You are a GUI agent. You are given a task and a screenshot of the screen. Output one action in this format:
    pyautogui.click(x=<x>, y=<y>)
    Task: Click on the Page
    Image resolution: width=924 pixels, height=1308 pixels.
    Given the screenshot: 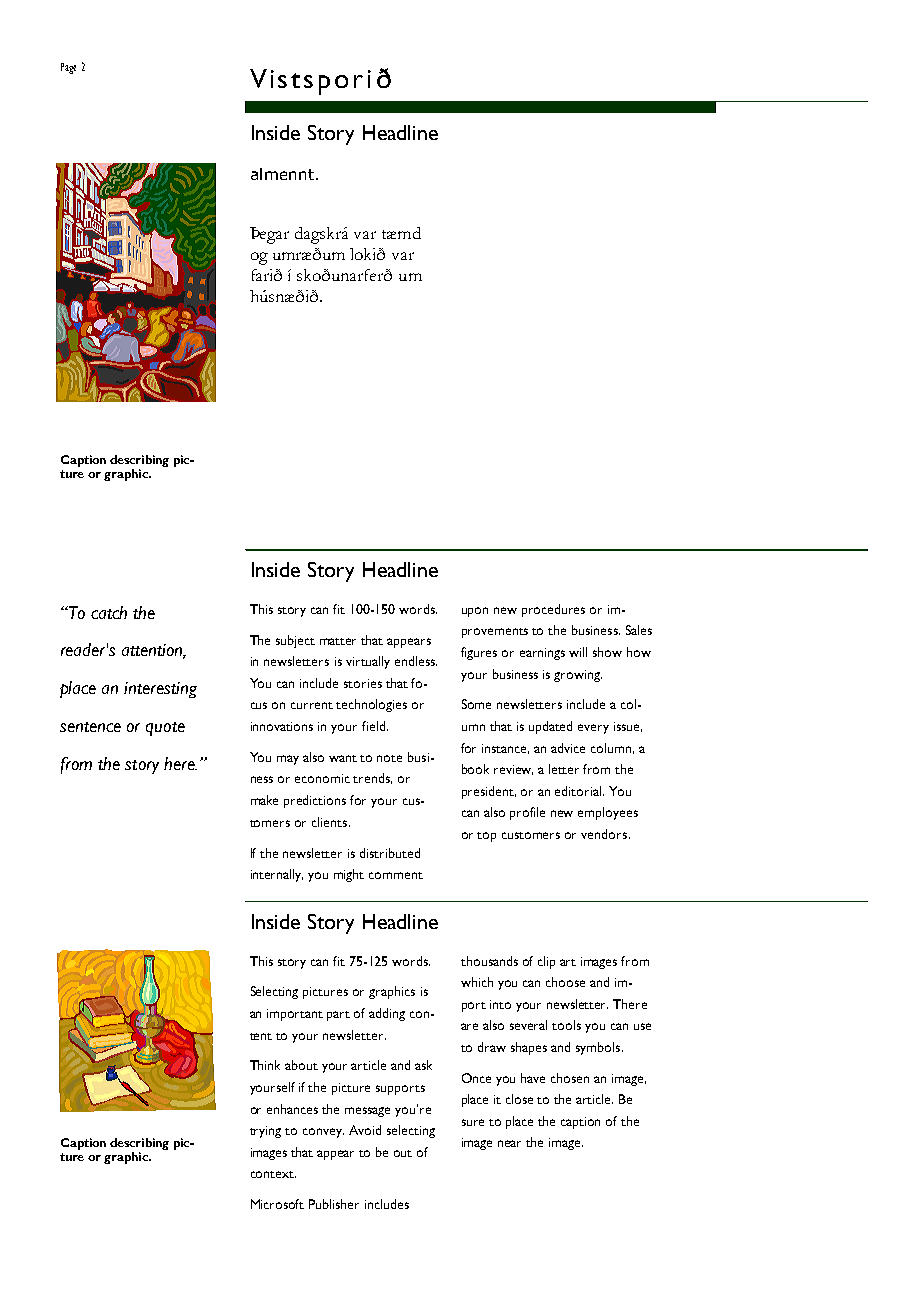 What is the action you would take?
    pyautogui.click(x=68, y=68)
